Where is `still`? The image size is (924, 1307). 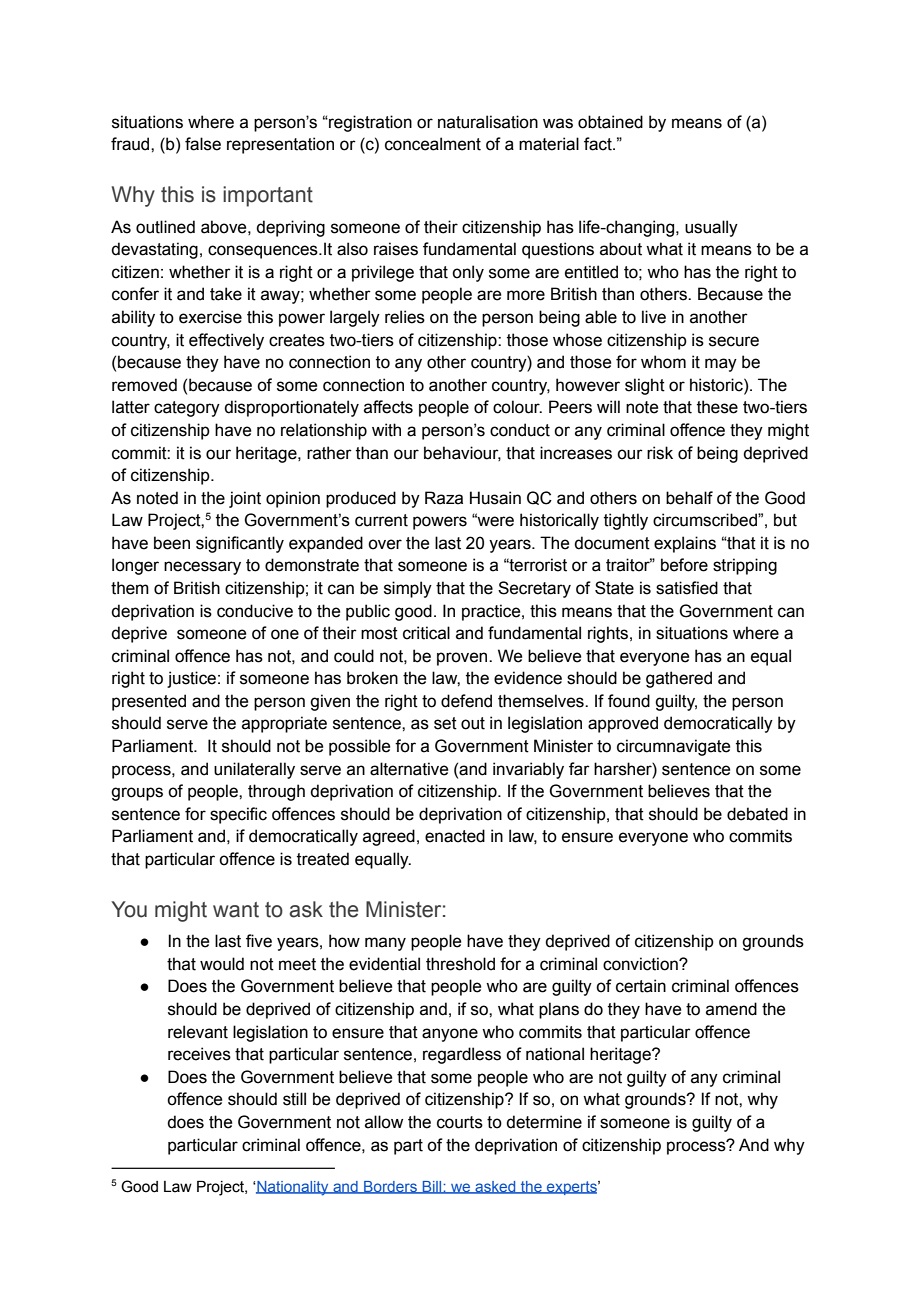 still is located at coordinates (294, 1099).
